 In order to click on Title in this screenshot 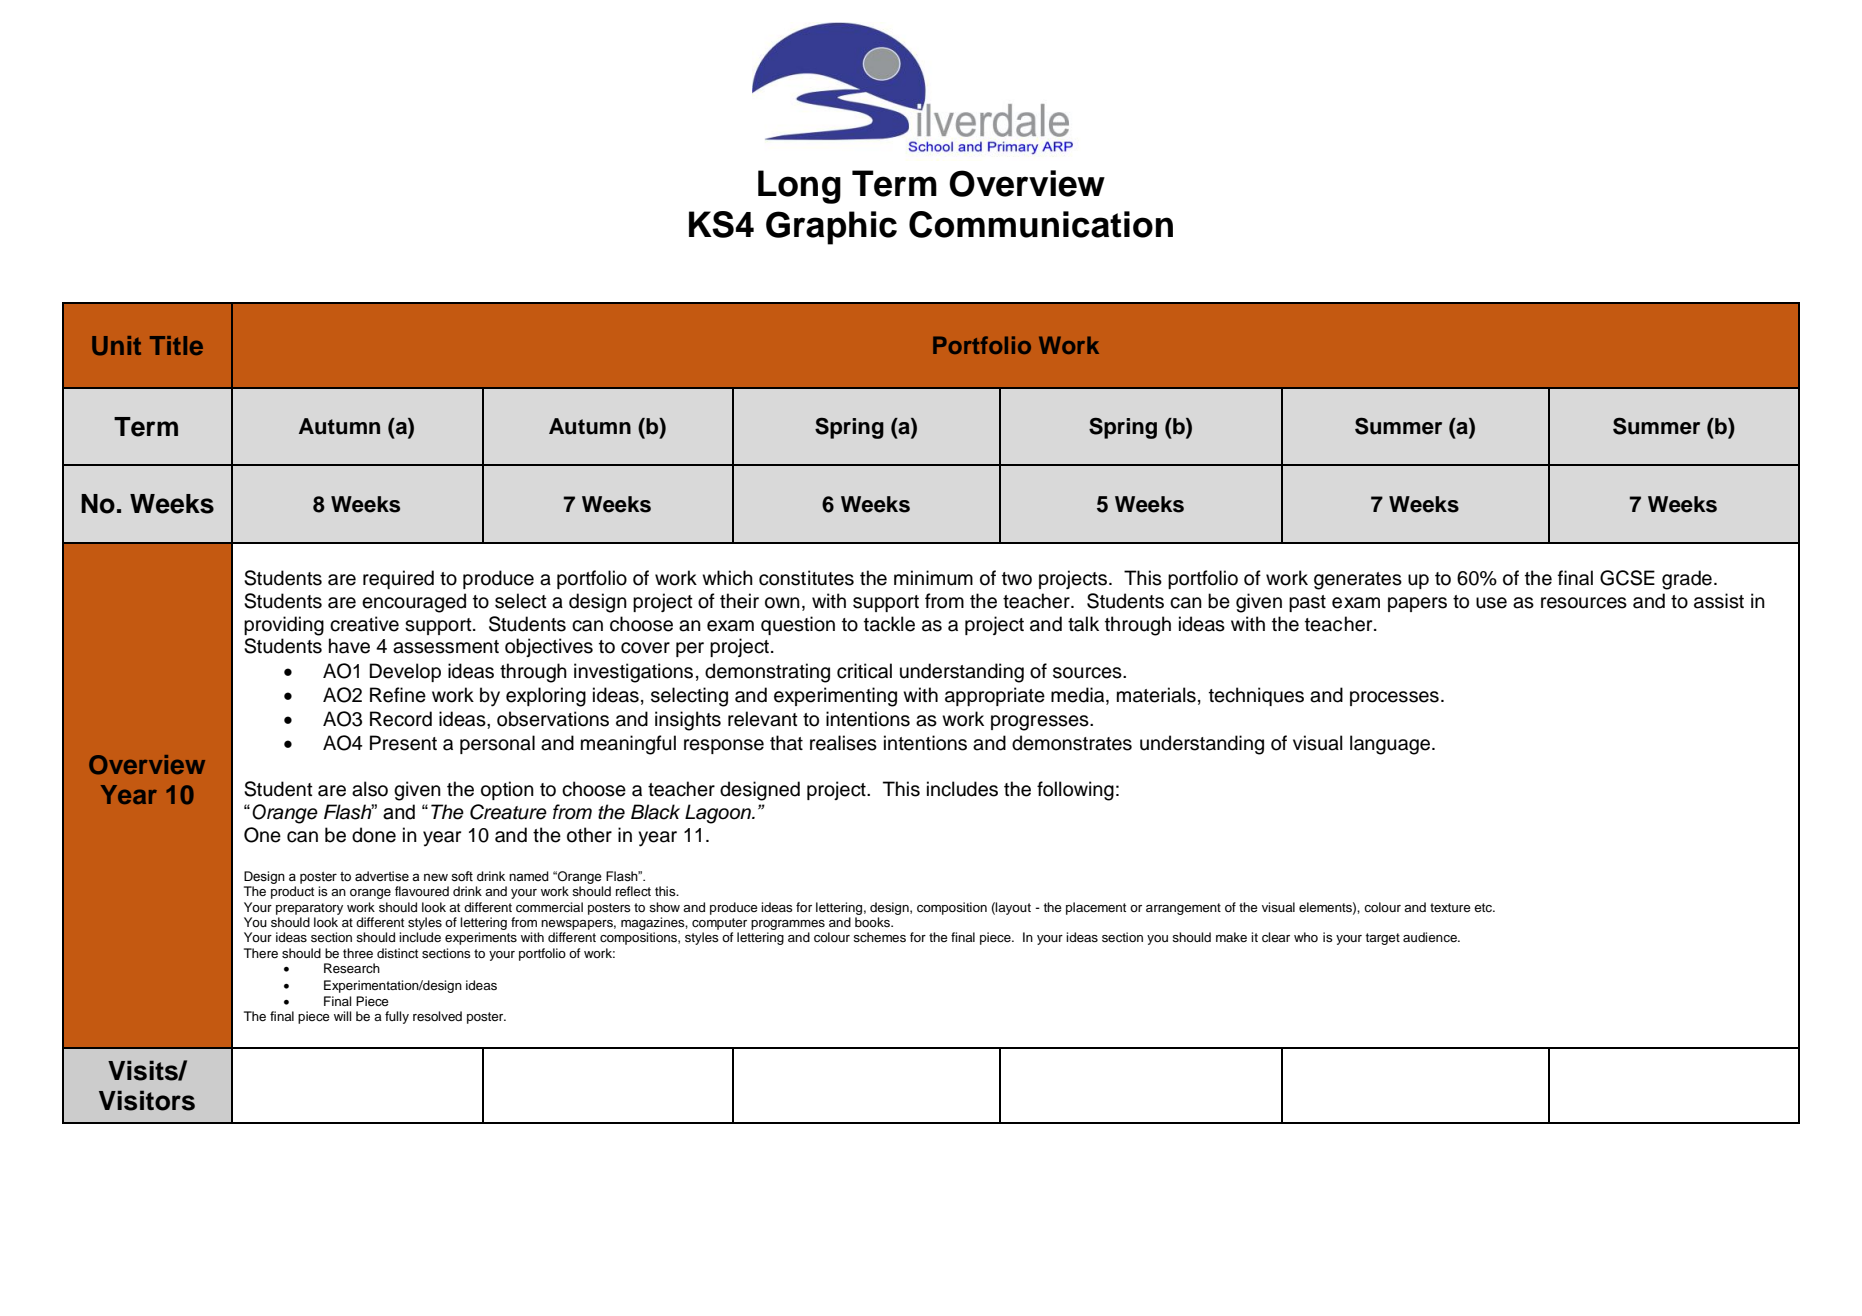, I will do `click(176, 345)`.
